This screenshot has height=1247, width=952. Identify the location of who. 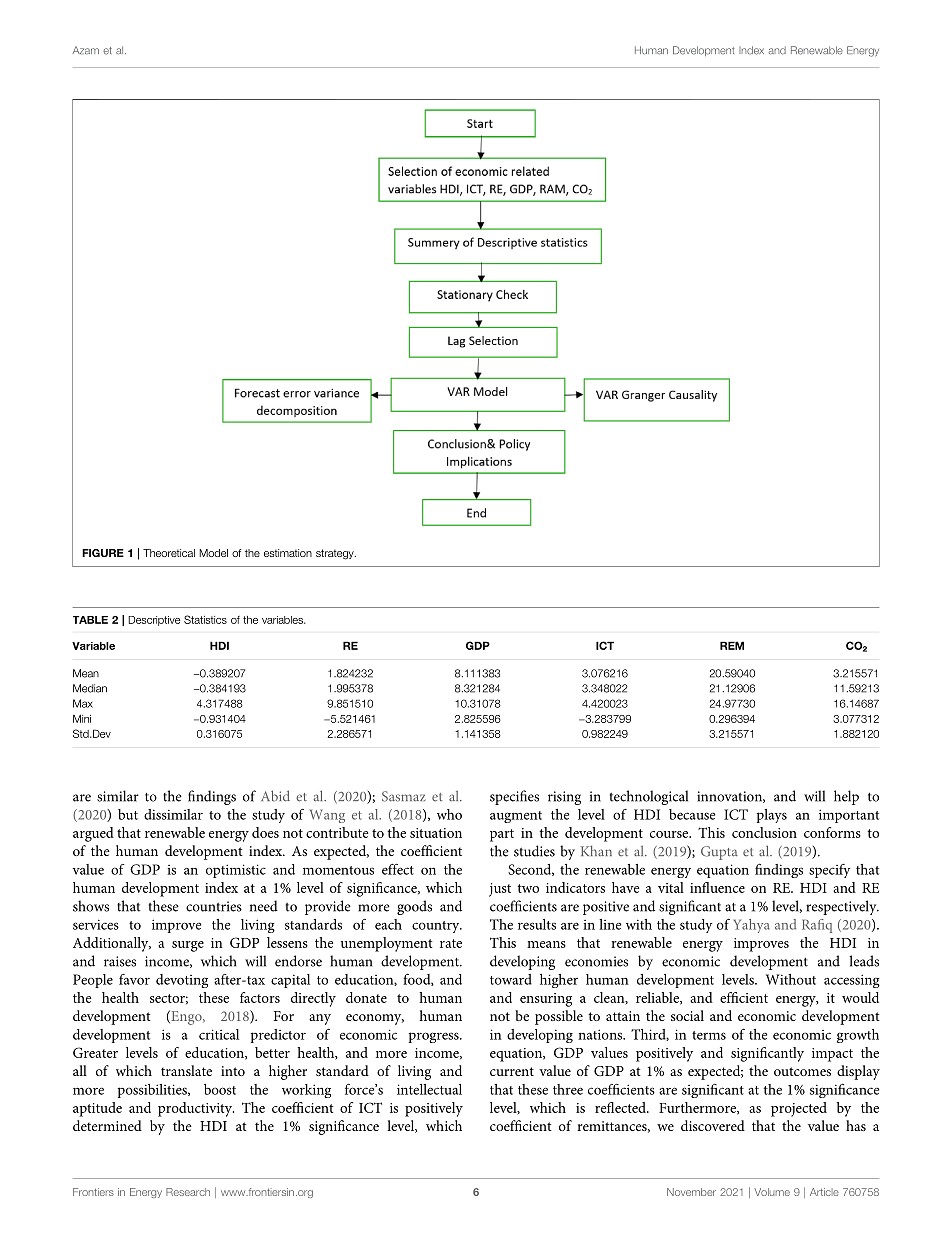
(449, 814).
